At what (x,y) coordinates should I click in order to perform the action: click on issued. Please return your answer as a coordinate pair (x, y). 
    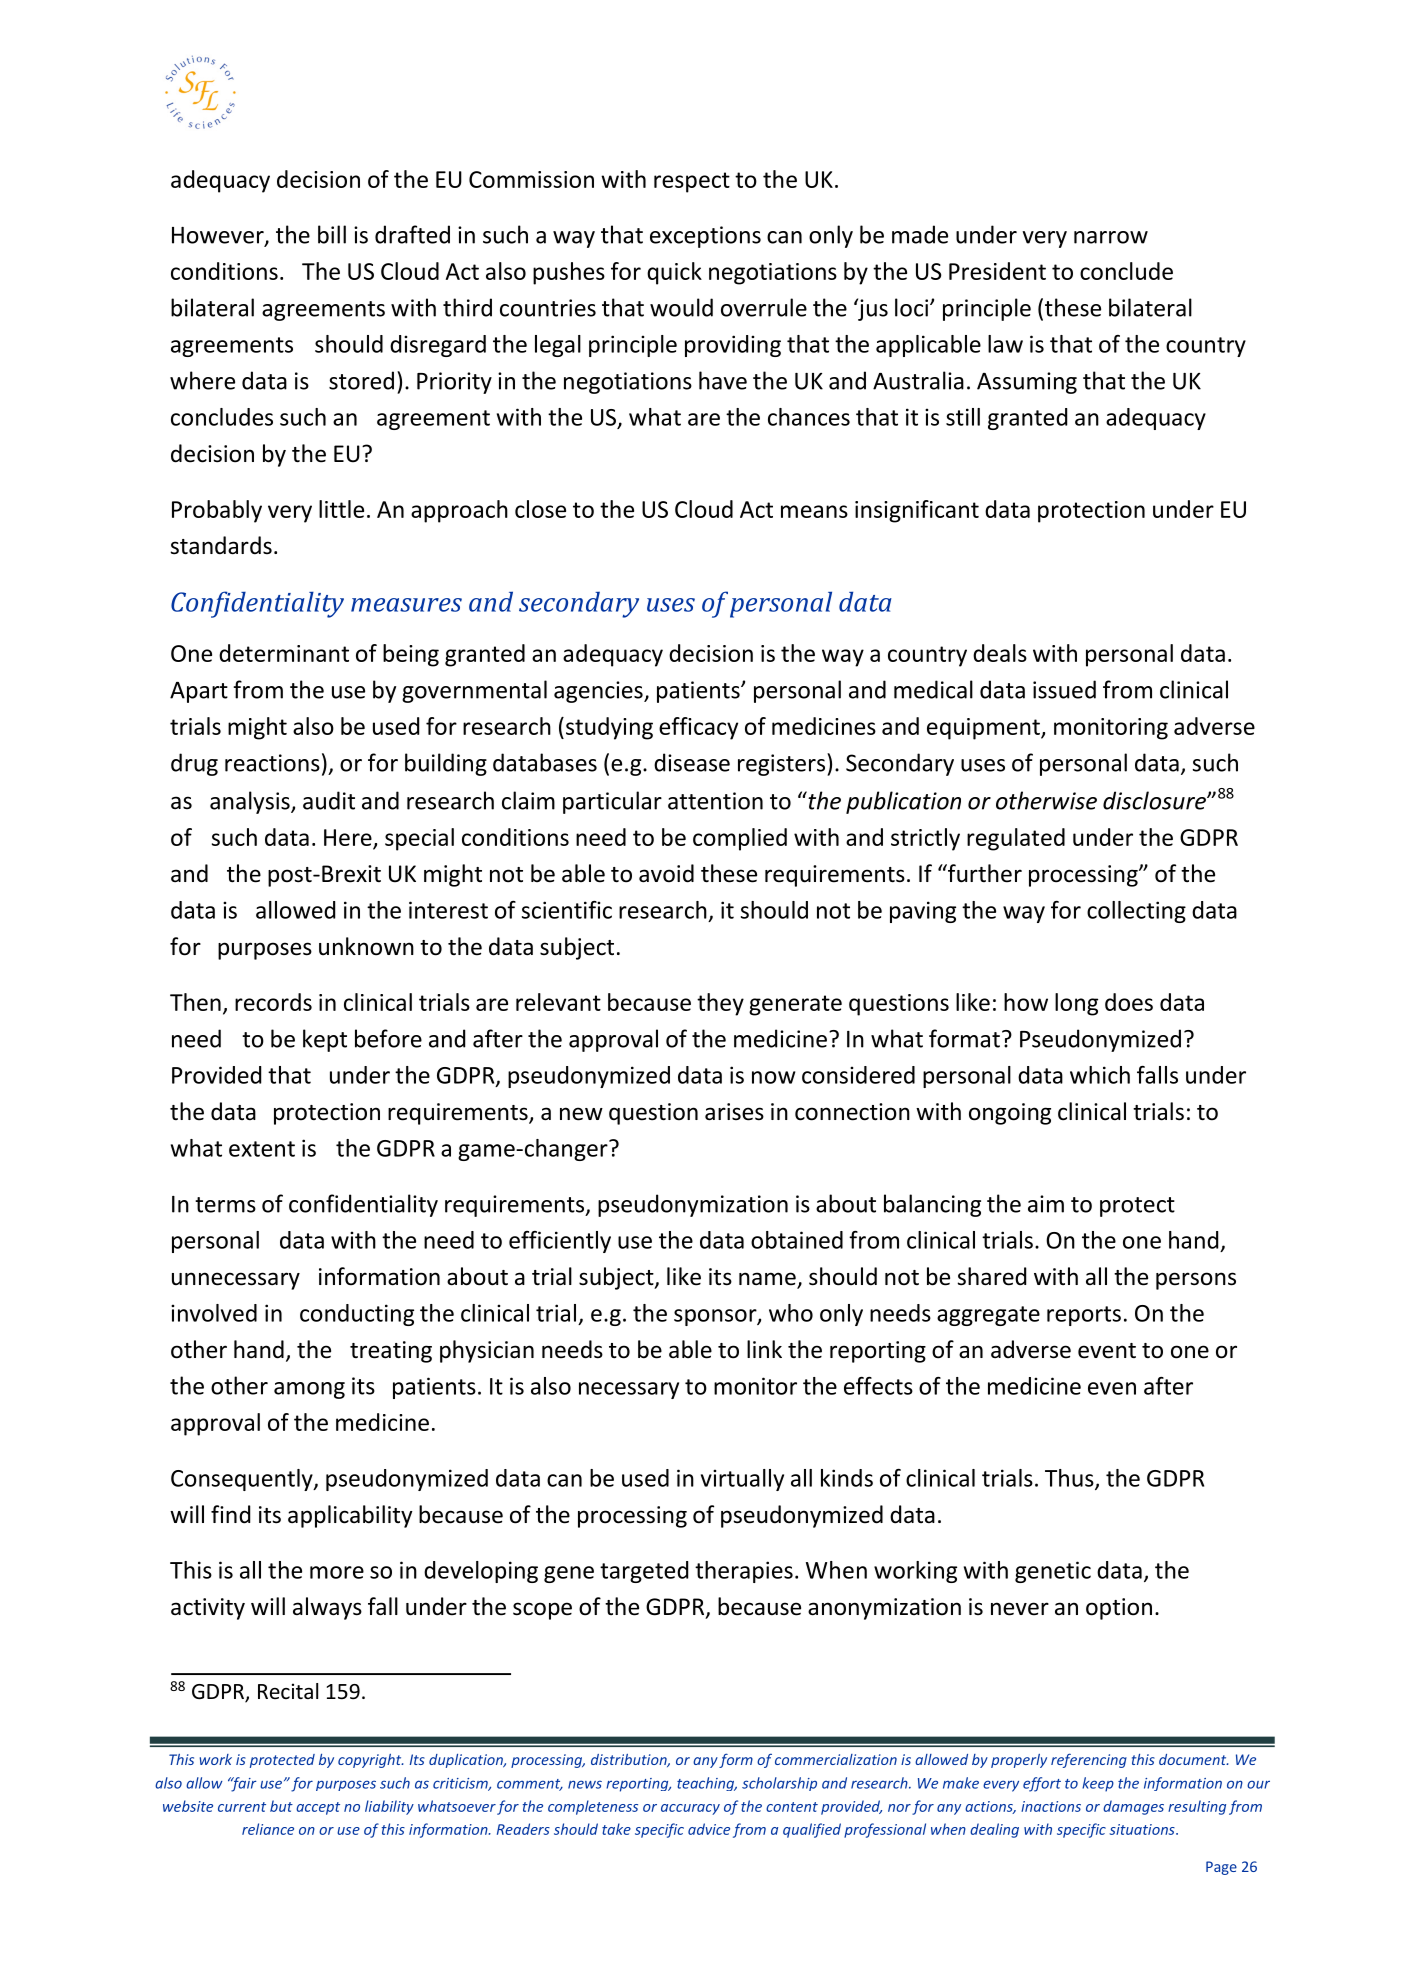
    Looking at the image, I should click on (1064, 689).
